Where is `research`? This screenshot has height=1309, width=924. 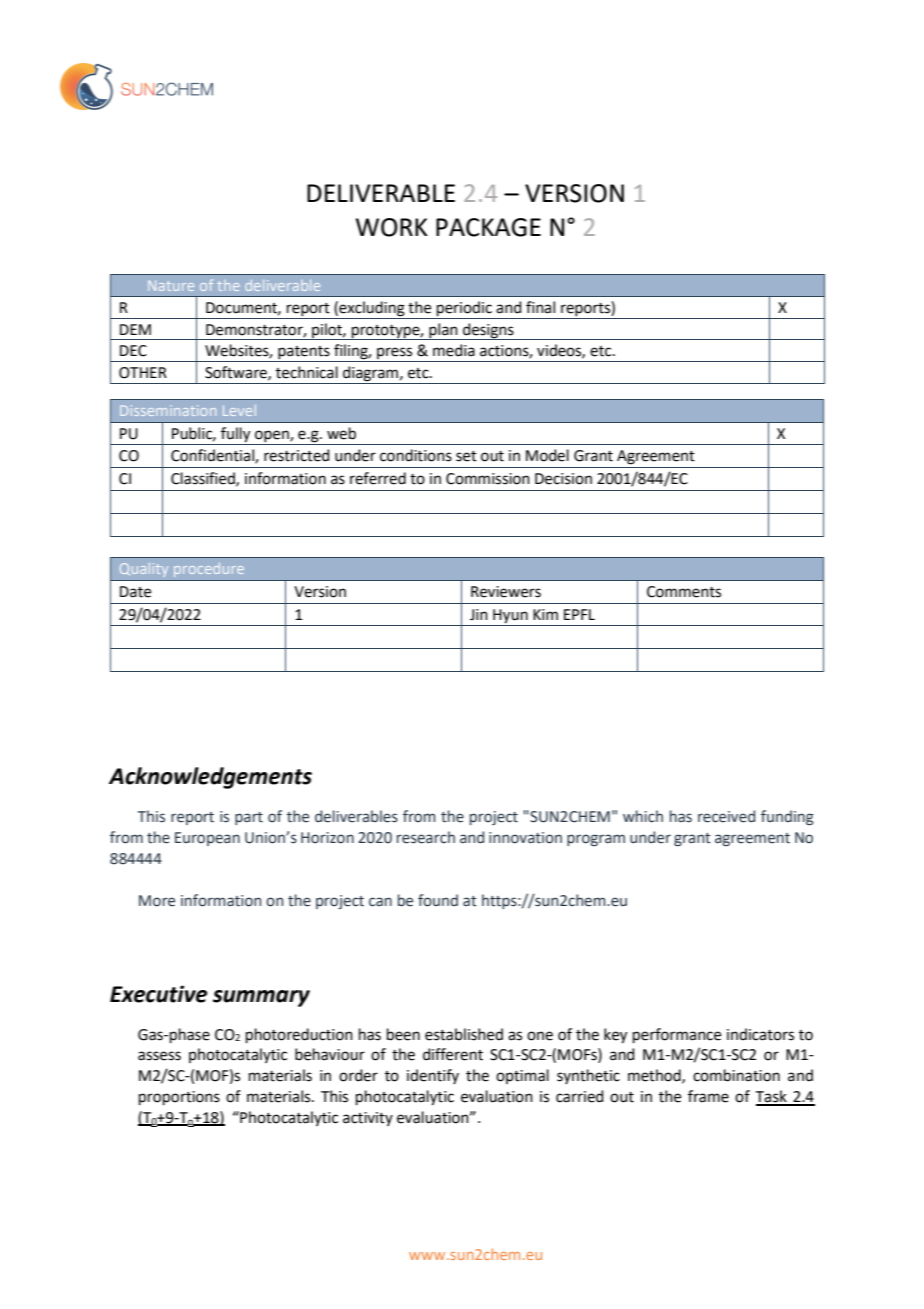 research is located at coordinates (426, 837).
